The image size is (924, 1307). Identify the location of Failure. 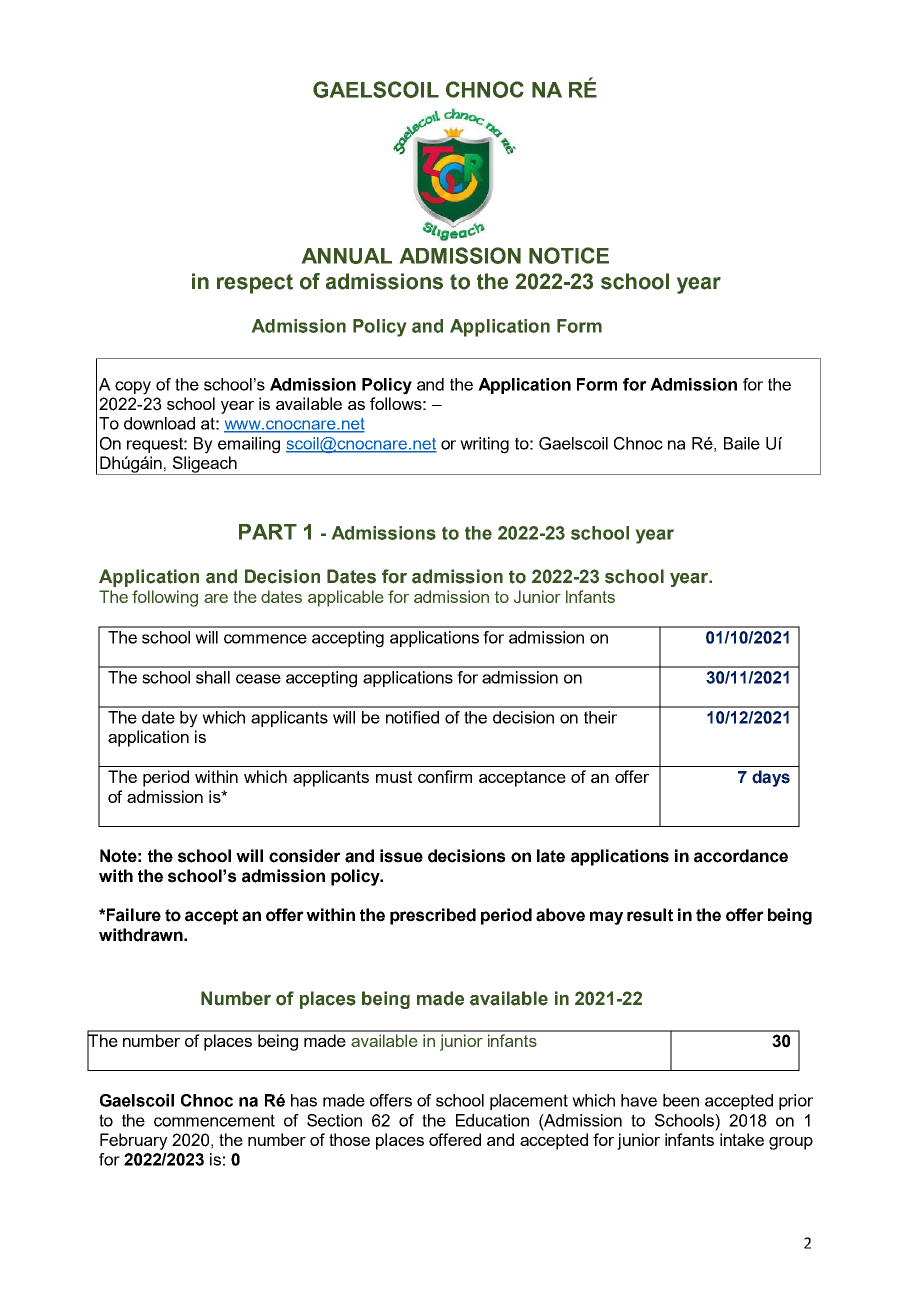
(134, 915).
